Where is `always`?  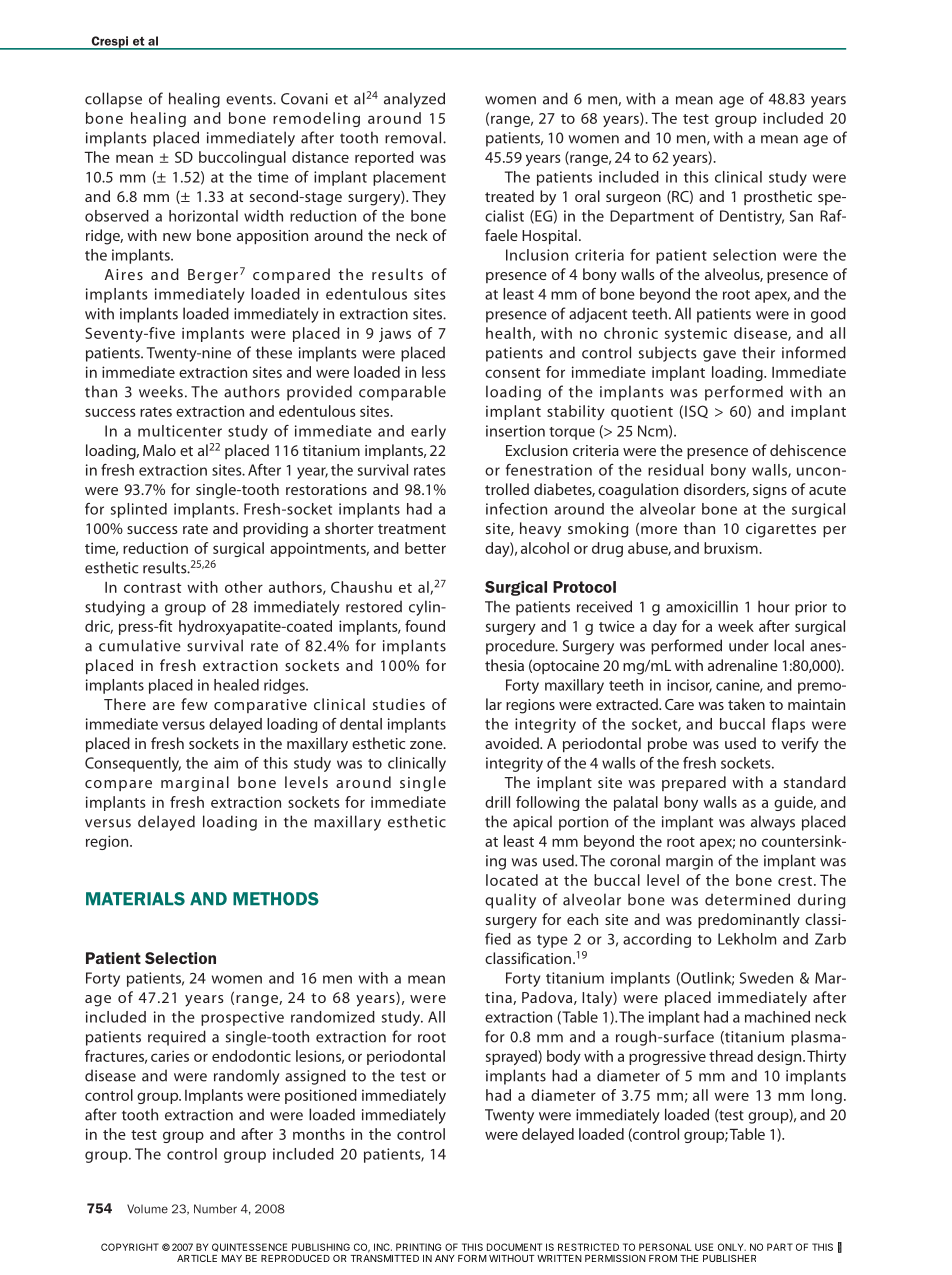
always is located at coordinates (773, 823).
